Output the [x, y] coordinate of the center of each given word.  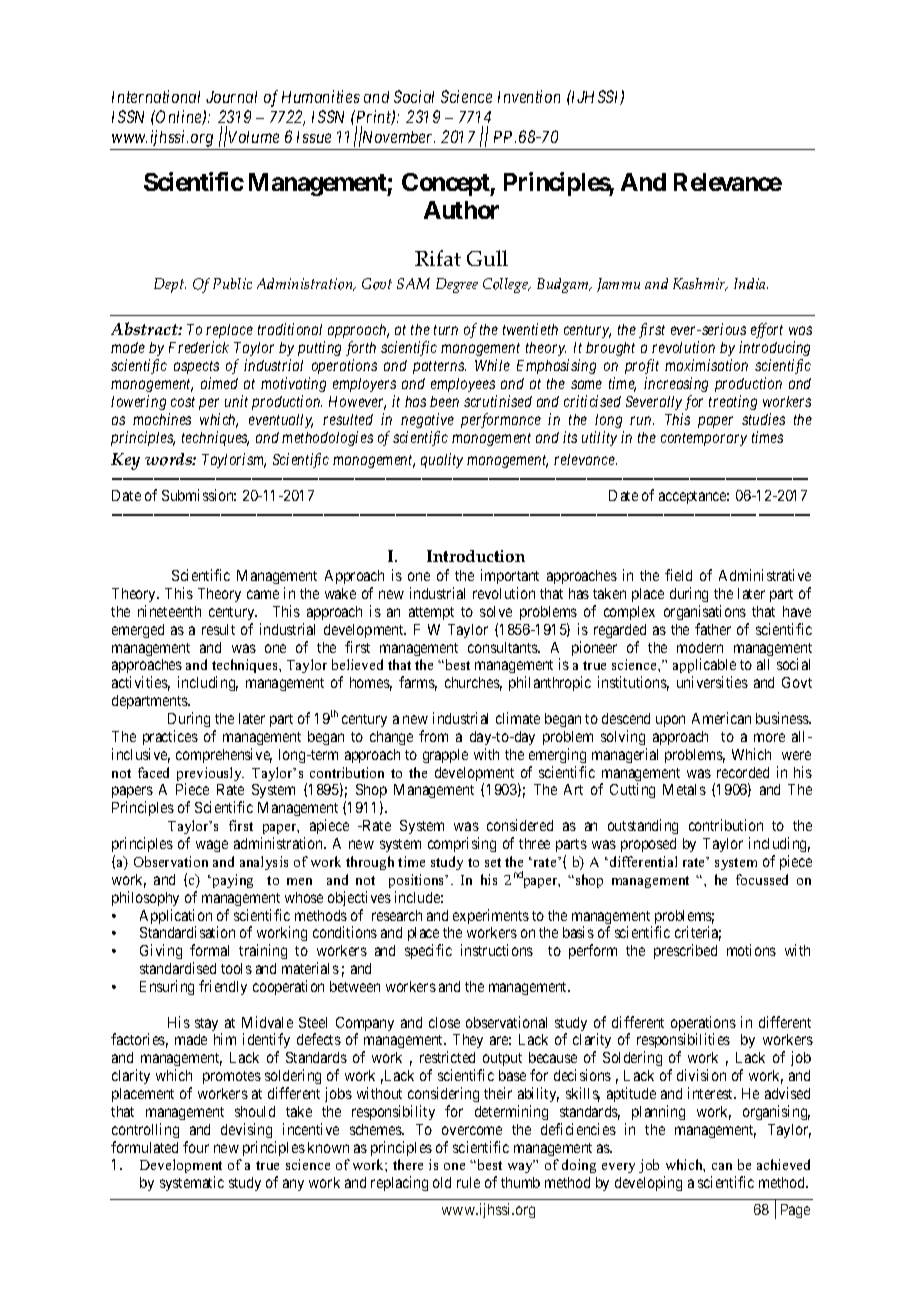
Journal [231, 97]
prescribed [685, 951]
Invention [529, 96]
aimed [219, 383]
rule [468, 1182]
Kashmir [700, 284]
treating [733, 402]
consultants [503, 647]
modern [700, 647]
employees [463, 385]
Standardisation [187, 932]
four [196, 1147]
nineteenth [169, 611]
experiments [491, 916]
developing [648, 1183]
